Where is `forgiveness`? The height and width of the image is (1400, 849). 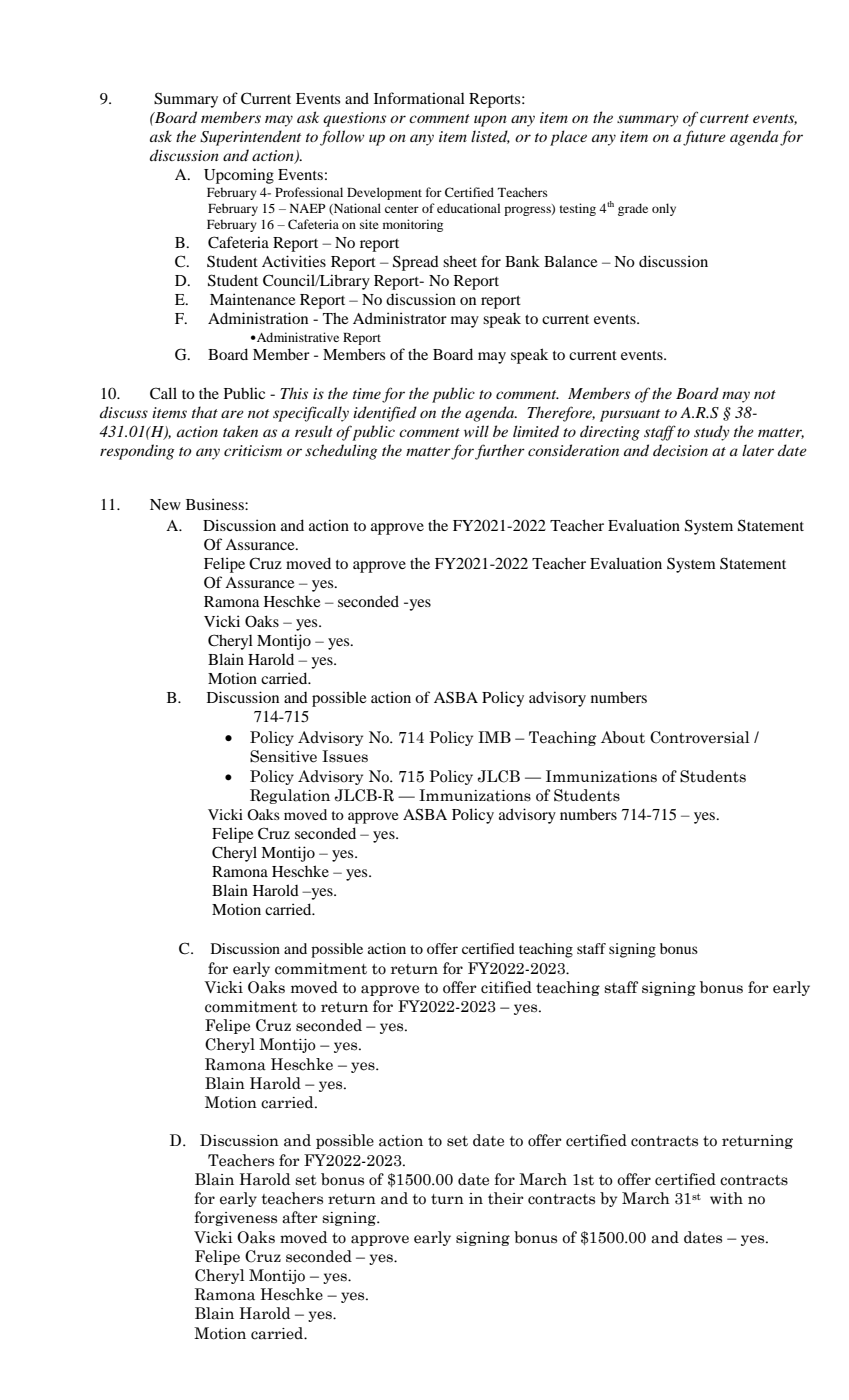 forgiveness is located at coordinates (236, 1218).
